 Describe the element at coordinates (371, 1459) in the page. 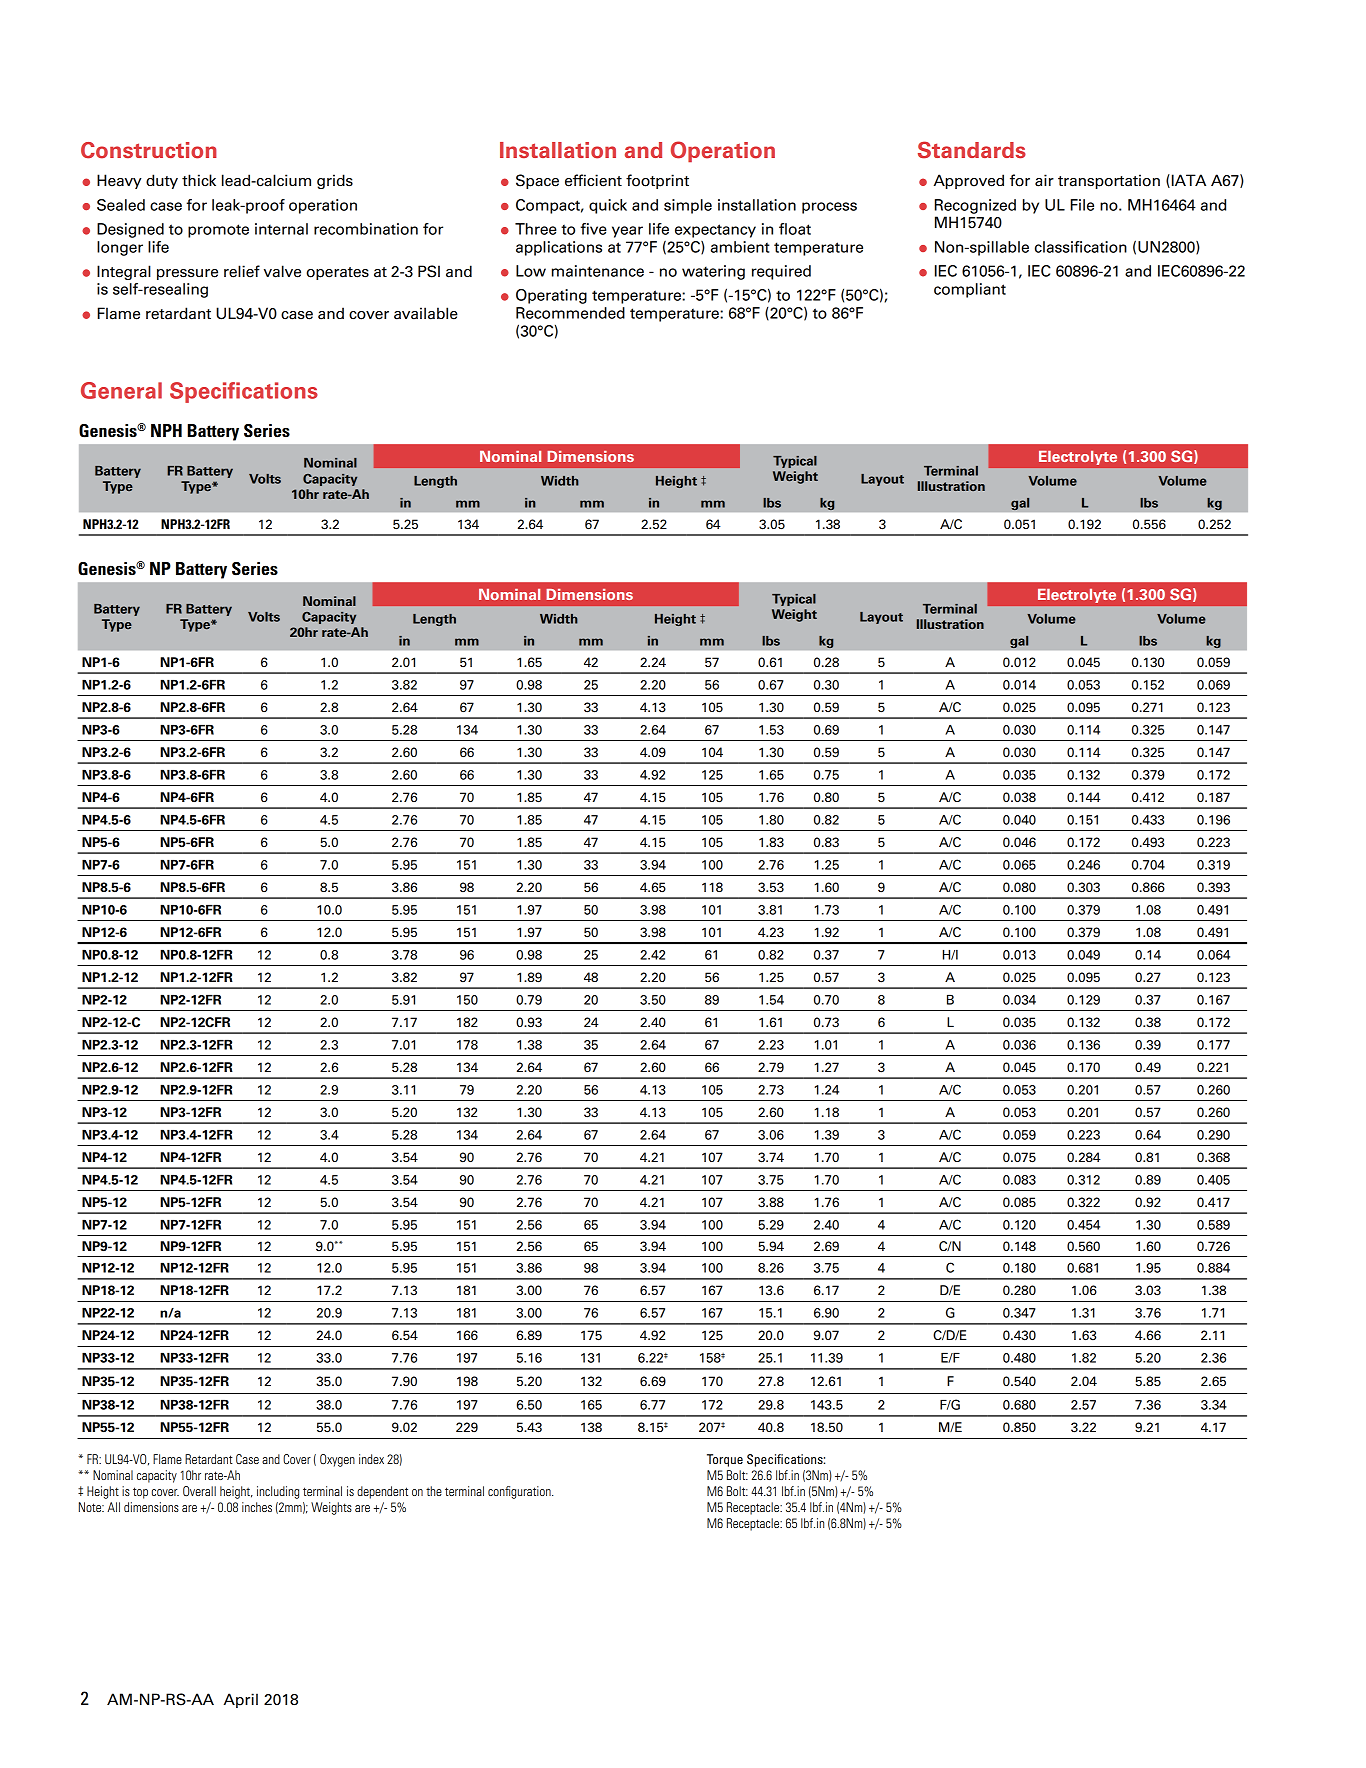

I see `index` at that location.
